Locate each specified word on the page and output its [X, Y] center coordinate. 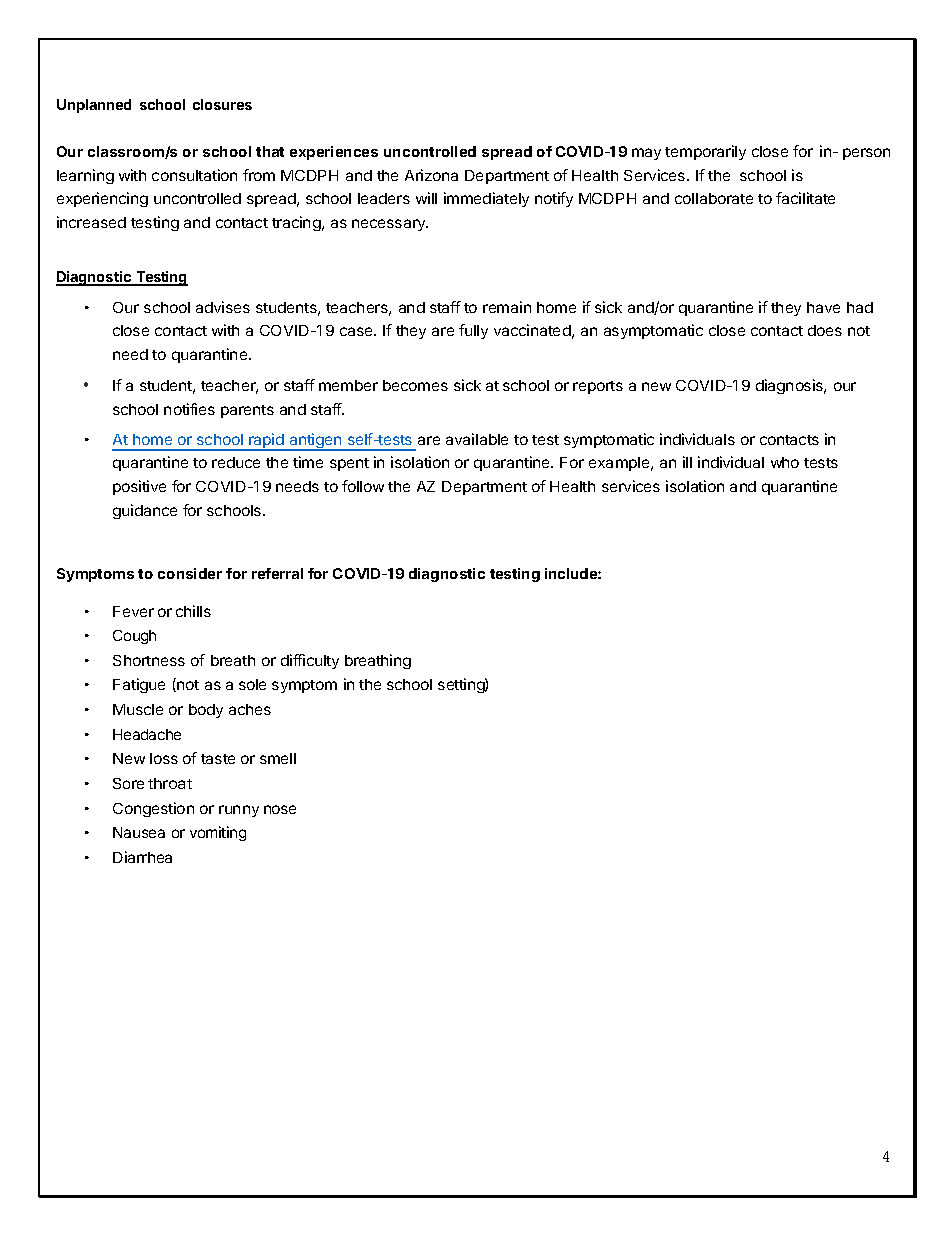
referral [277, 573]
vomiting [218, 833]
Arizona [431, 175]
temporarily [705, 152]
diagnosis [791, 386]
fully [473, 331]
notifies [189, 409]
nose [280, 809]
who [785, 462]
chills [193, 611]
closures [222, 104]
